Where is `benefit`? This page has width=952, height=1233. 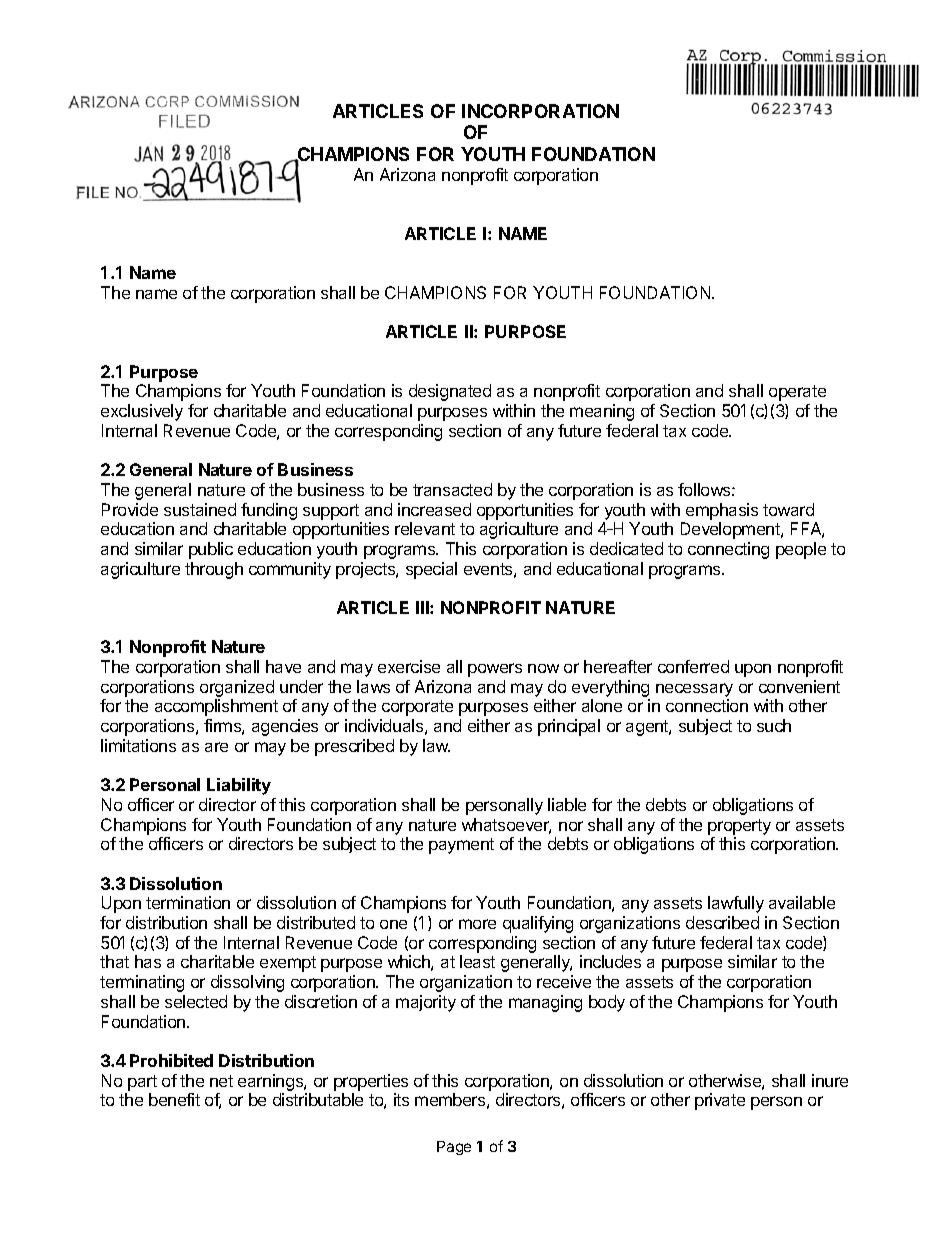
benefit is located at coordinates (174, 1099).
